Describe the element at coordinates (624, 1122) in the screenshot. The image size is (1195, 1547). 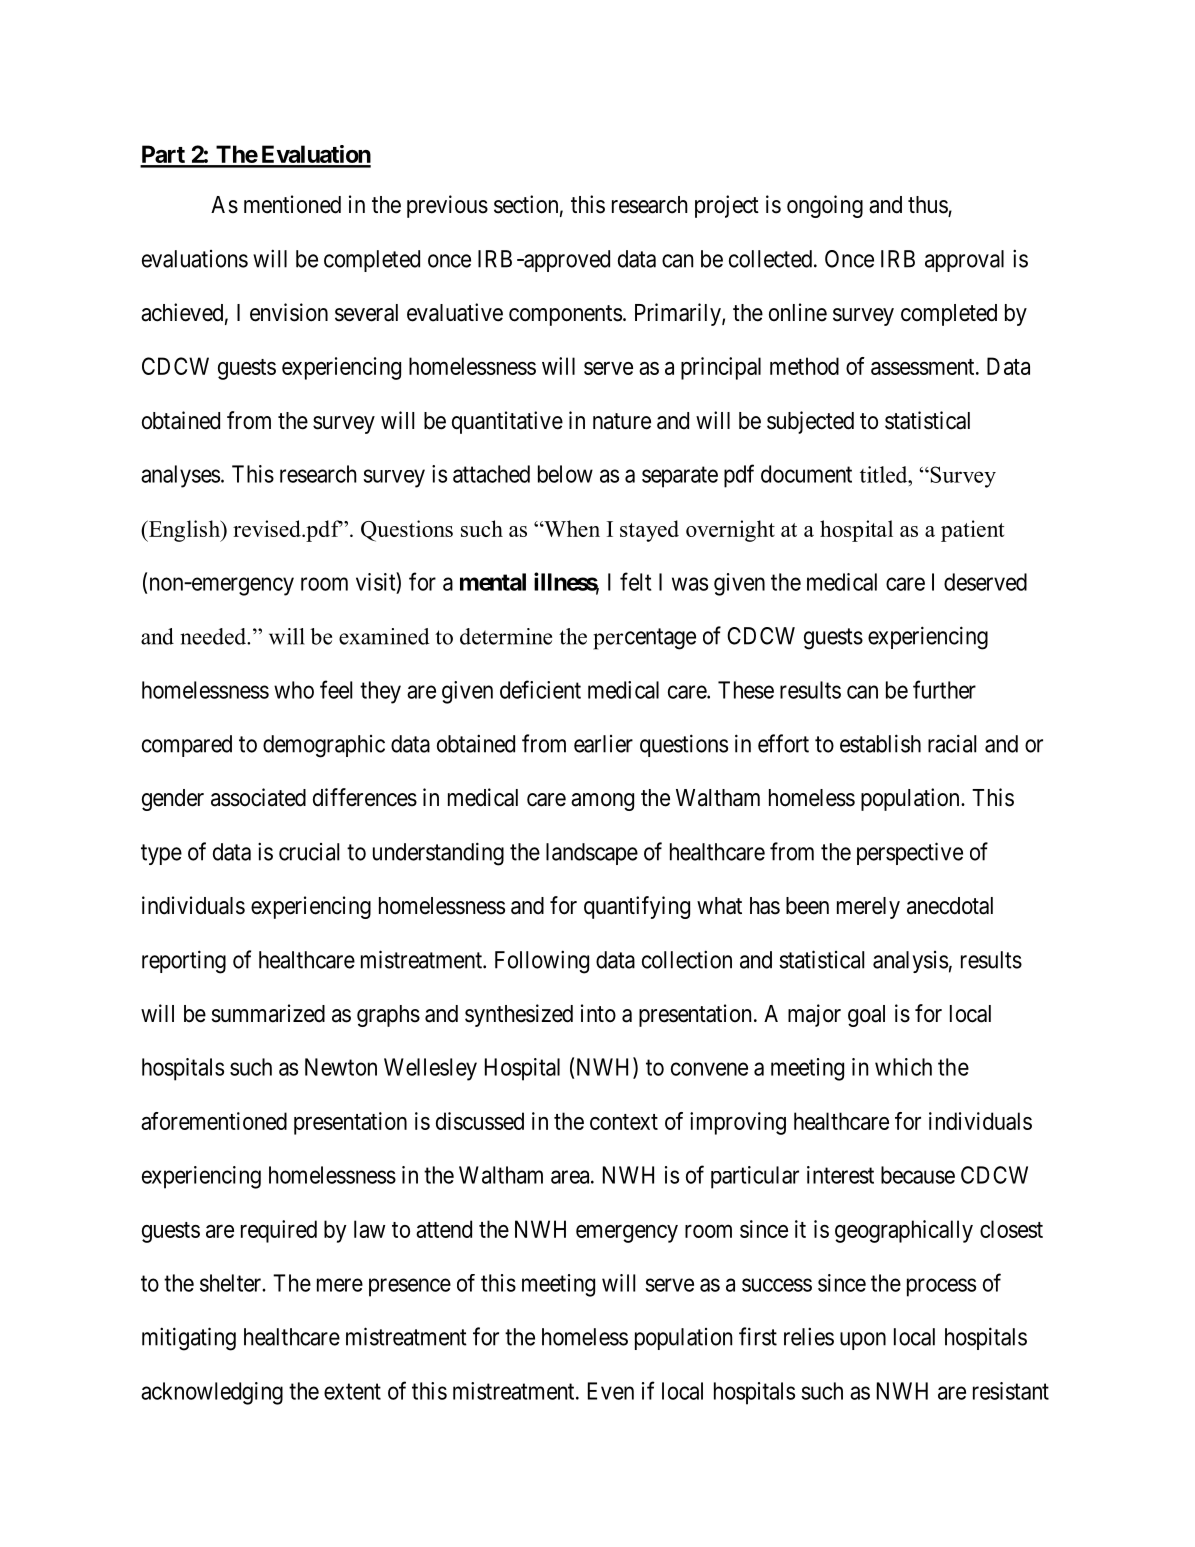
I see `context` at that location.
